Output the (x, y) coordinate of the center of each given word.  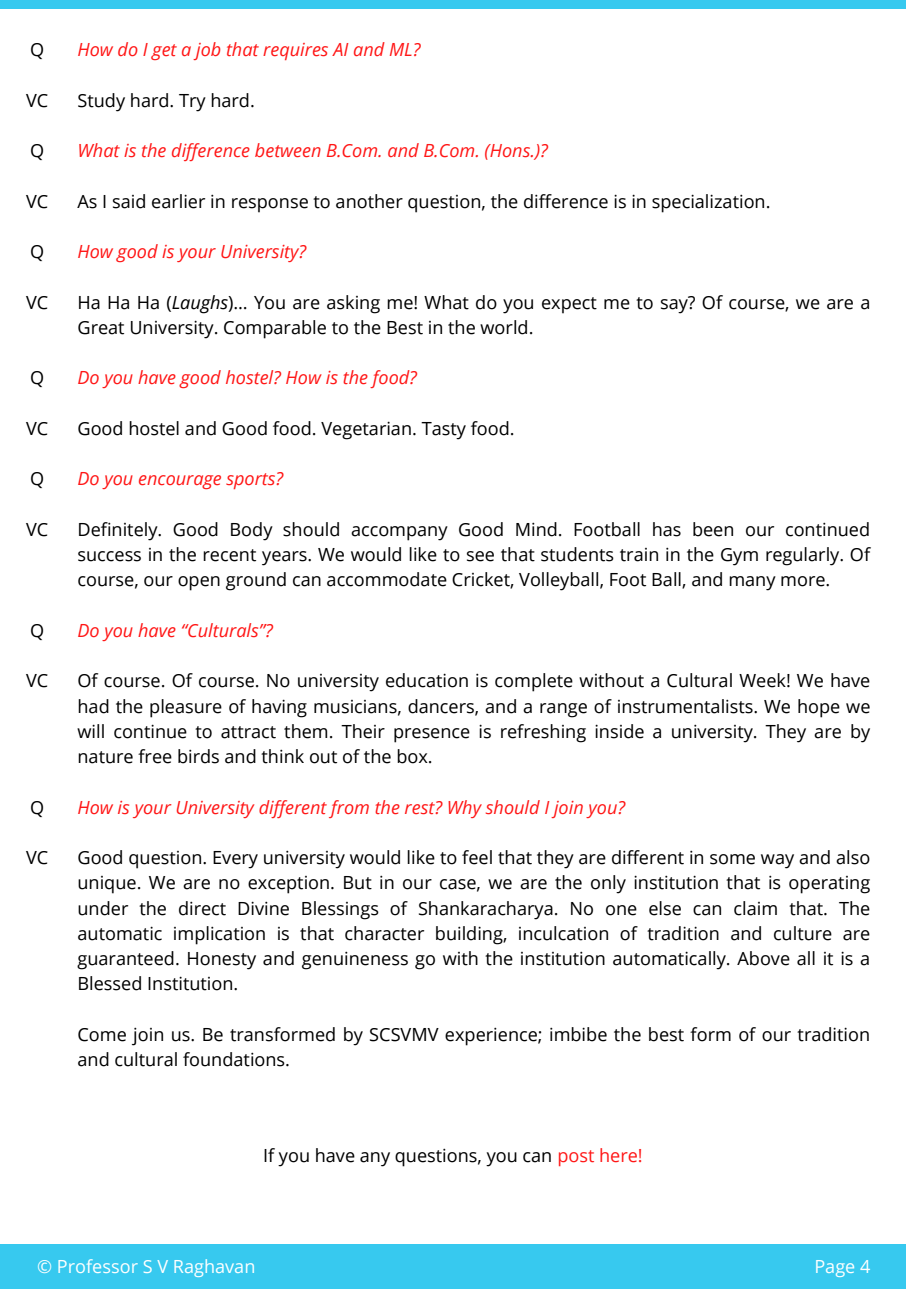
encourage (180, 482)
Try (192, 103)
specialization (708, 203)
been (713, 529)
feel (477, 857)
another (369, 201)
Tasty (443, 431)
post (576, 1158)
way (777, 861)
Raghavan (214, 1268)
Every (235, 860)
